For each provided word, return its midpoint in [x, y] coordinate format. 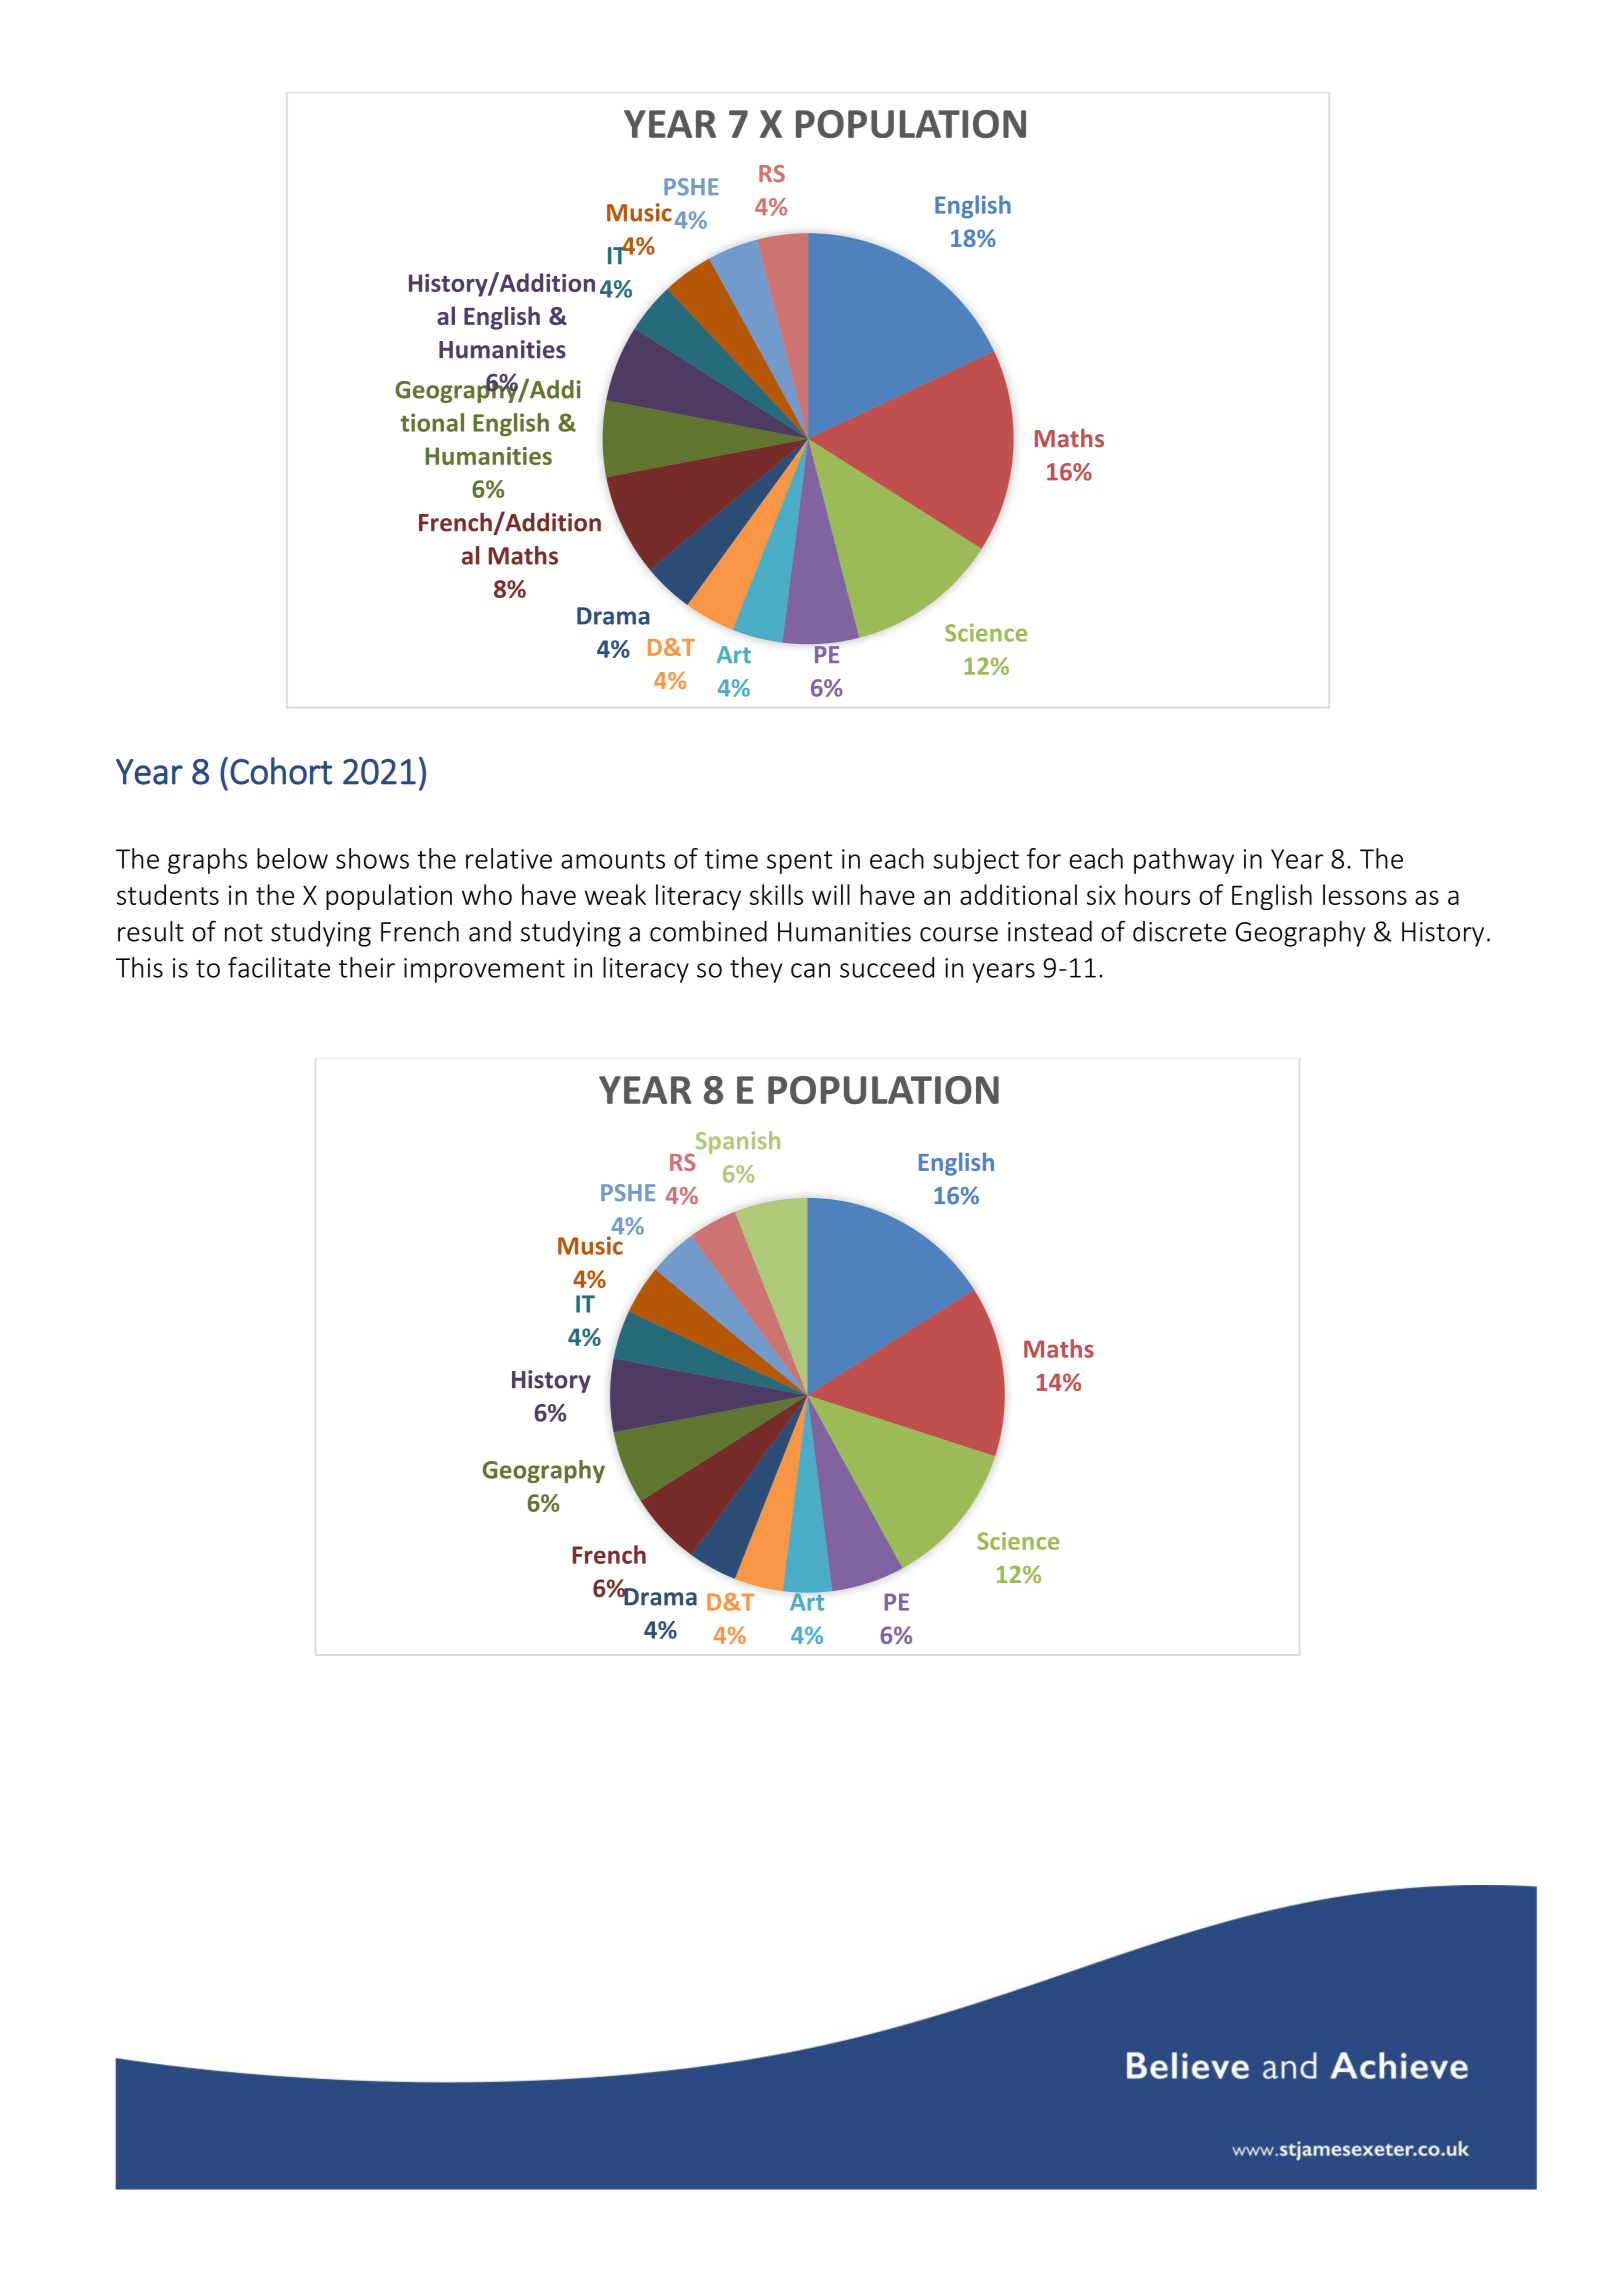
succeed [887, 967]
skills [776, 894]
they [756, 970]
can [810, 970]
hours [1157, 894]
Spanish [736, 1143]
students [168, 894]
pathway [1184, 861]
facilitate [279, 967]
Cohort [281, 771]
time [731, 859]
